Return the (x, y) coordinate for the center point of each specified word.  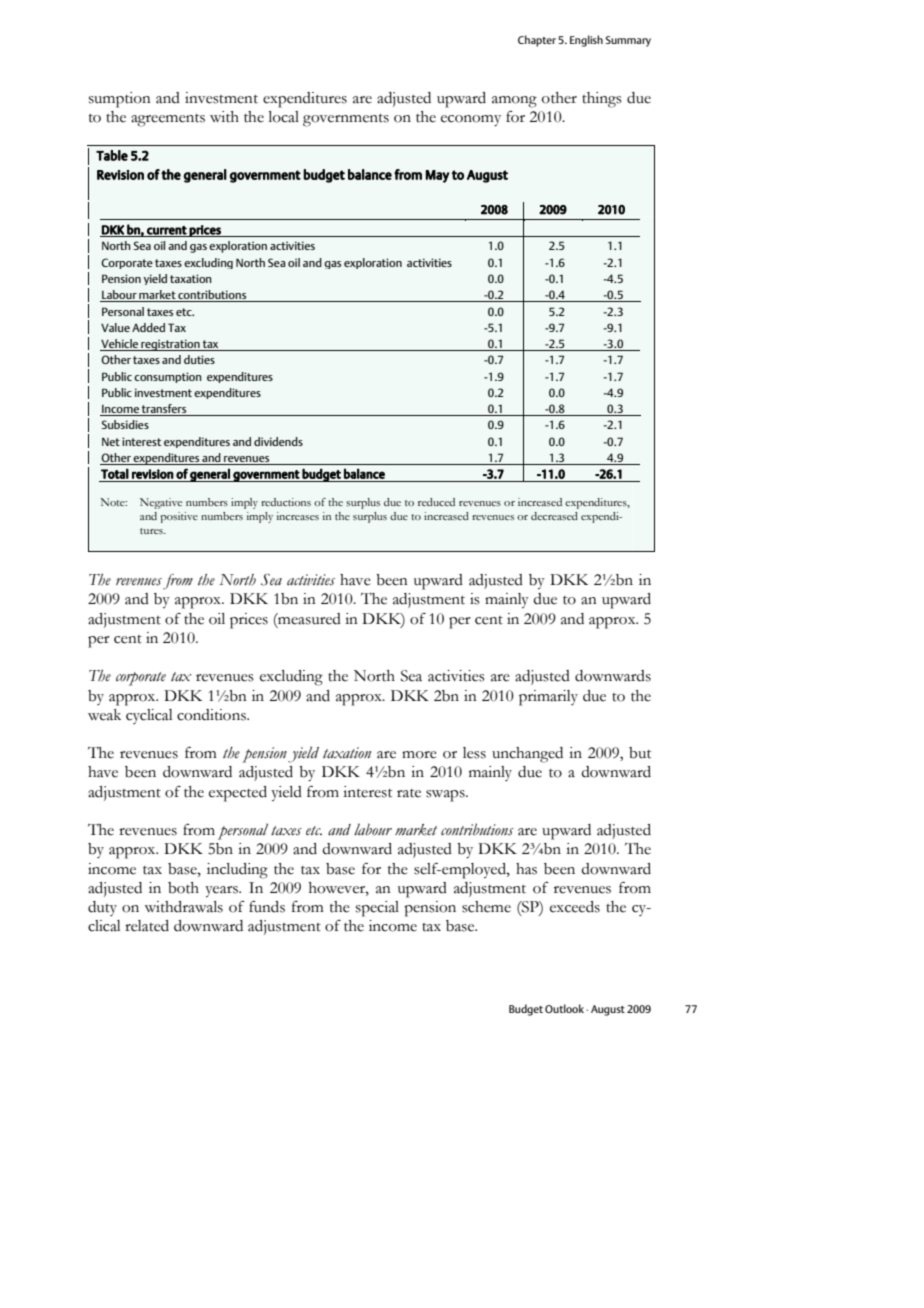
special (377, 909)
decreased (554, 516)
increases (298, 516)
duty (102, 908)
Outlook (564, 1008)
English (586, 41)
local (284, 117)
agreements (168, 120)
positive (179, 517)
